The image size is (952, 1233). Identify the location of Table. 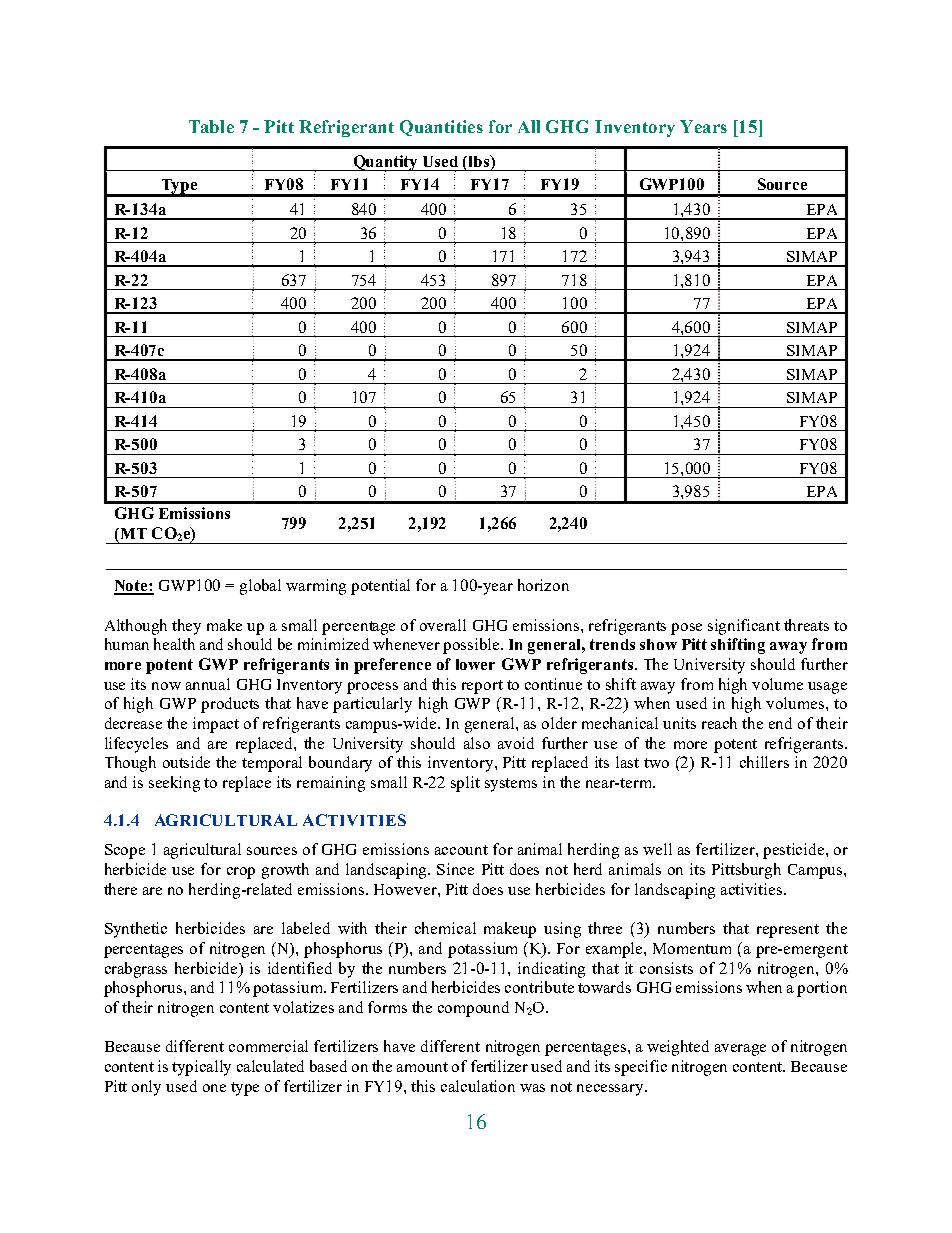
(211, 126).
